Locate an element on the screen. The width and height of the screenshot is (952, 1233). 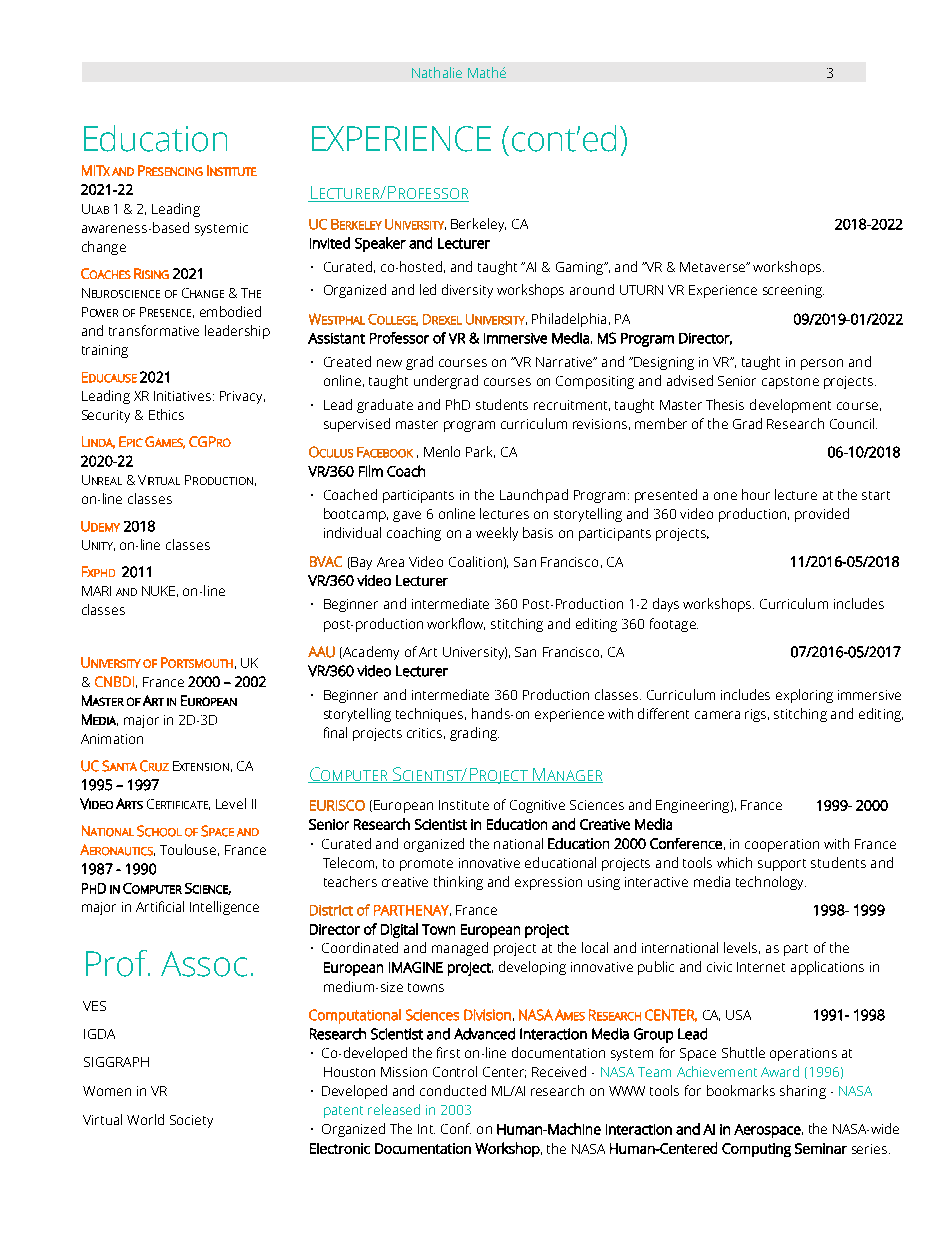
Invited is located at coordinates (330, 243).
